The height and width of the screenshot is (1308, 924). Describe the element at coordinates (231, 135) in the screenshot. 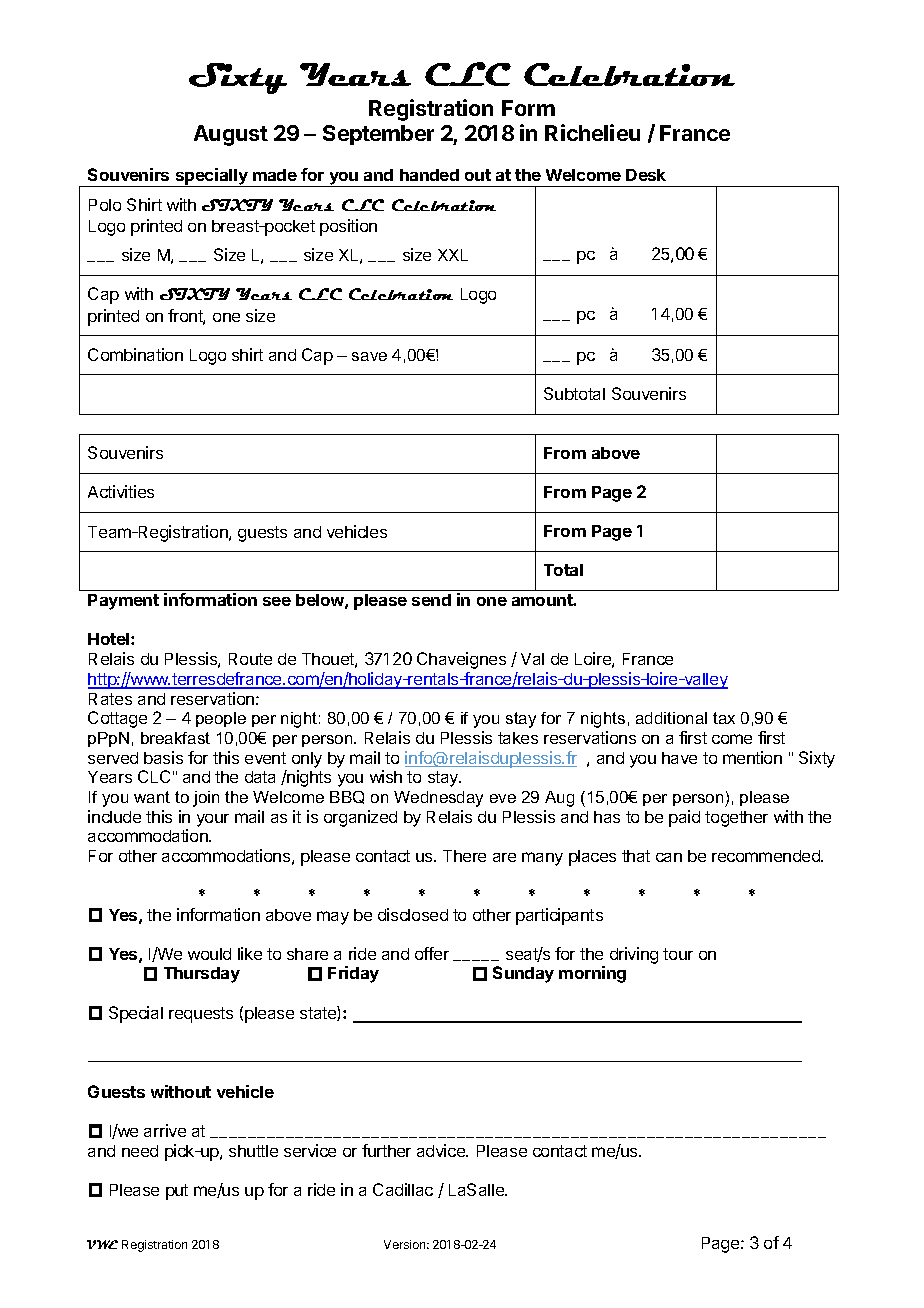

I see `August` at that location.
